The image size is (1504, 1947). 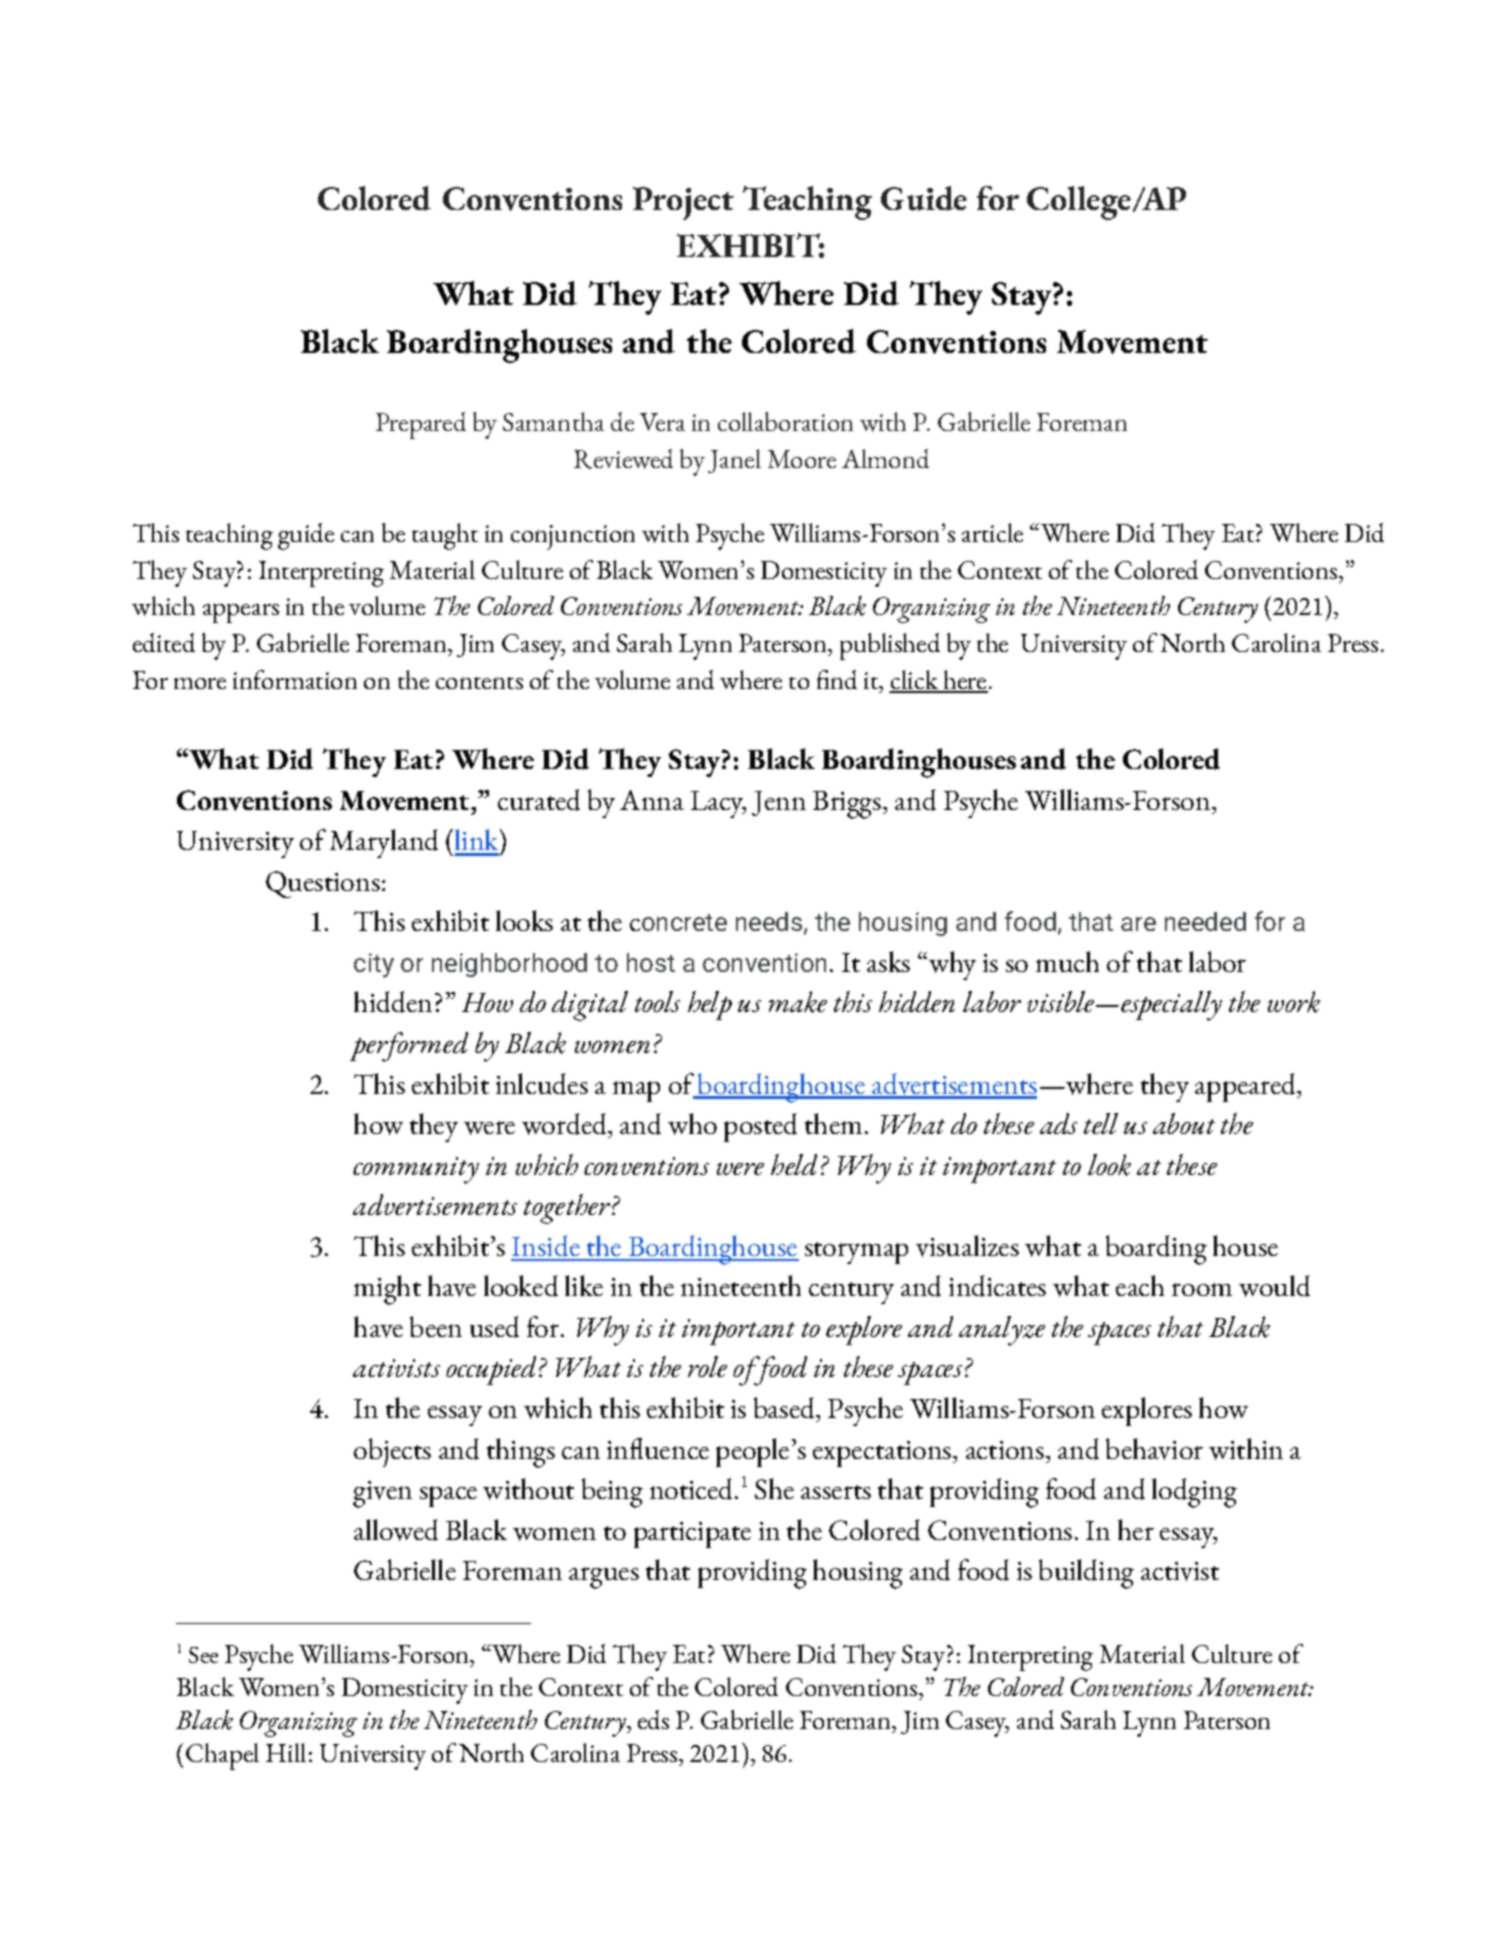 I want to click on Project, so click(x=683, y=203).
